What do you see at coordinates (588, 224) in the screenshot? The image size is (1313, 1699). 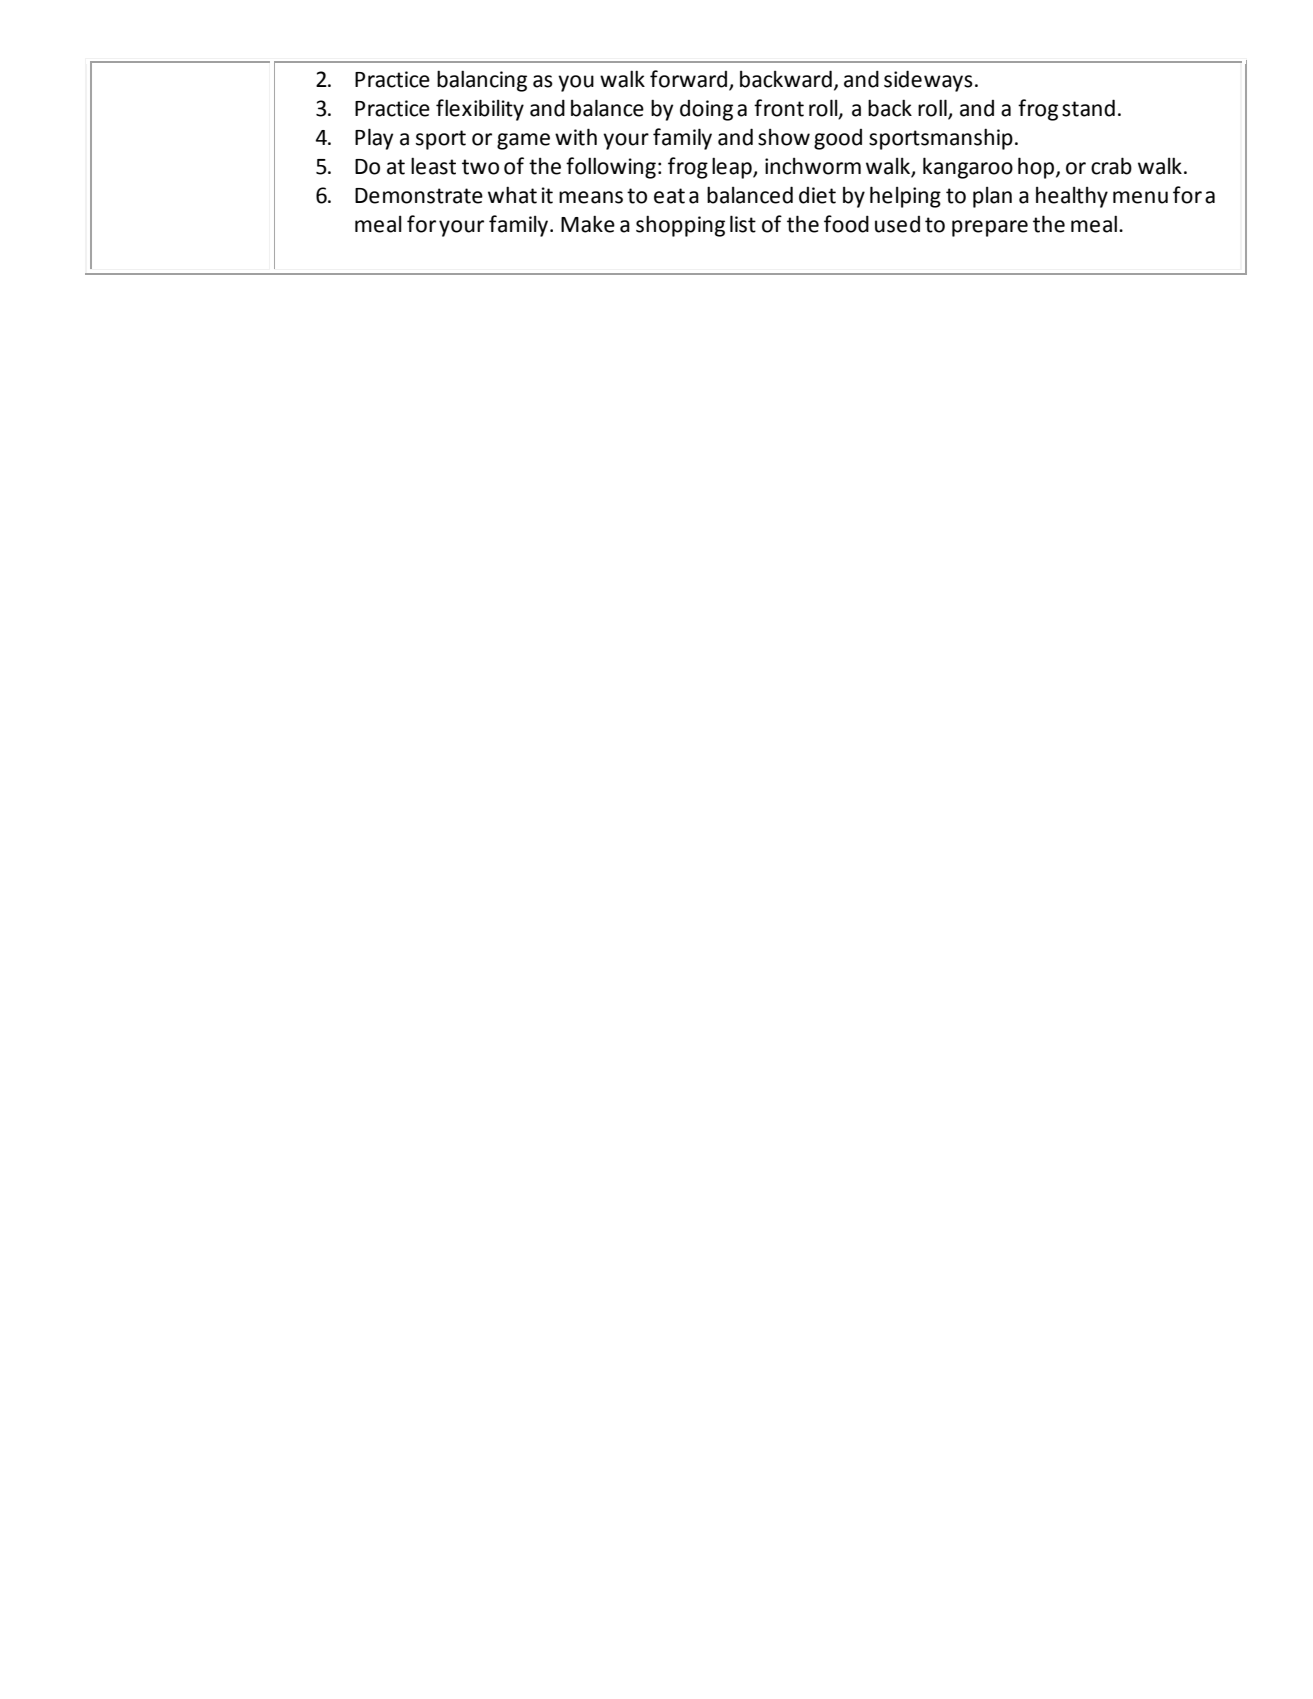 I see `Make` at bounding box center [588, 224].
